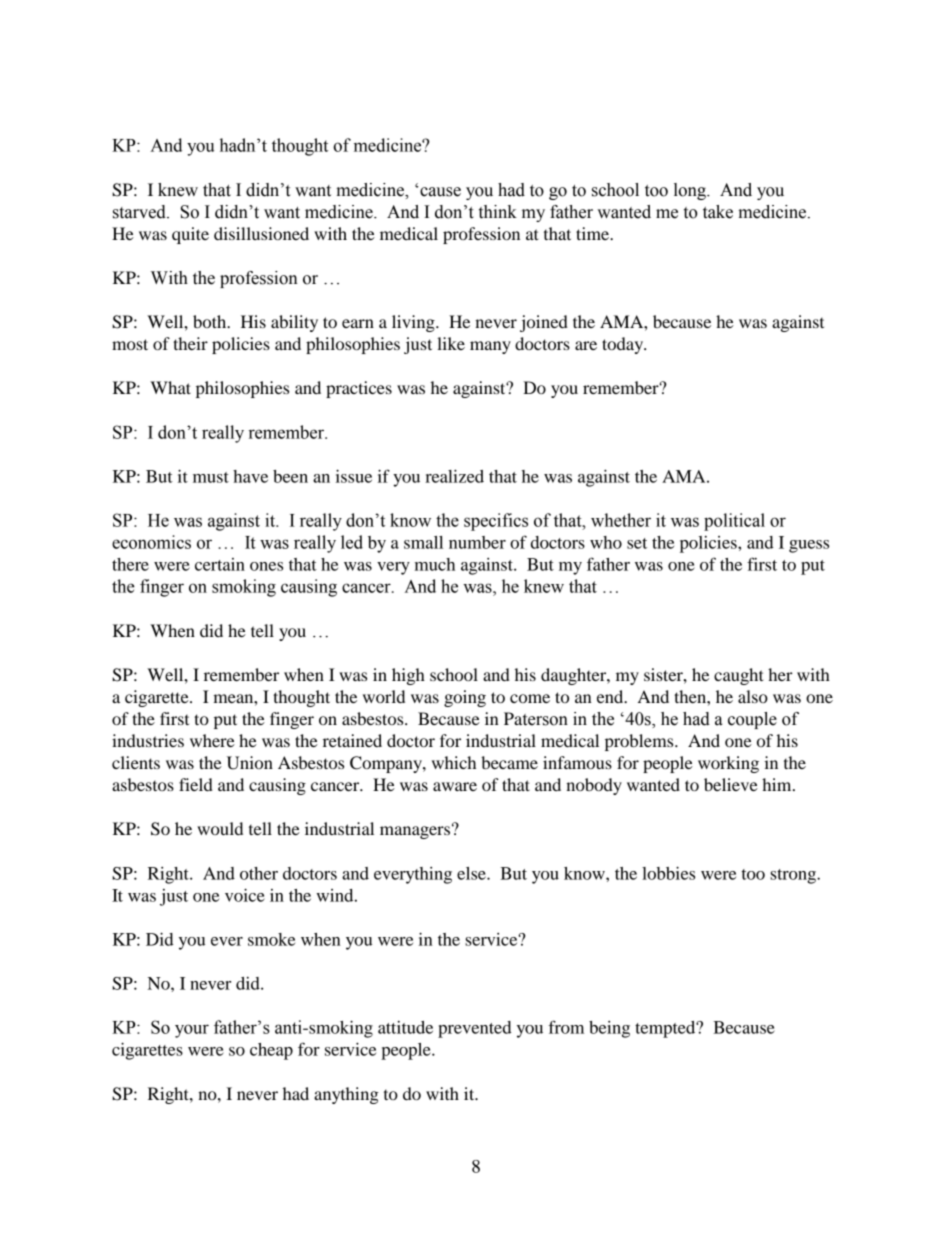 This screenshot has width=952, height=1233. I want to click on your, so click(192, 1031).
